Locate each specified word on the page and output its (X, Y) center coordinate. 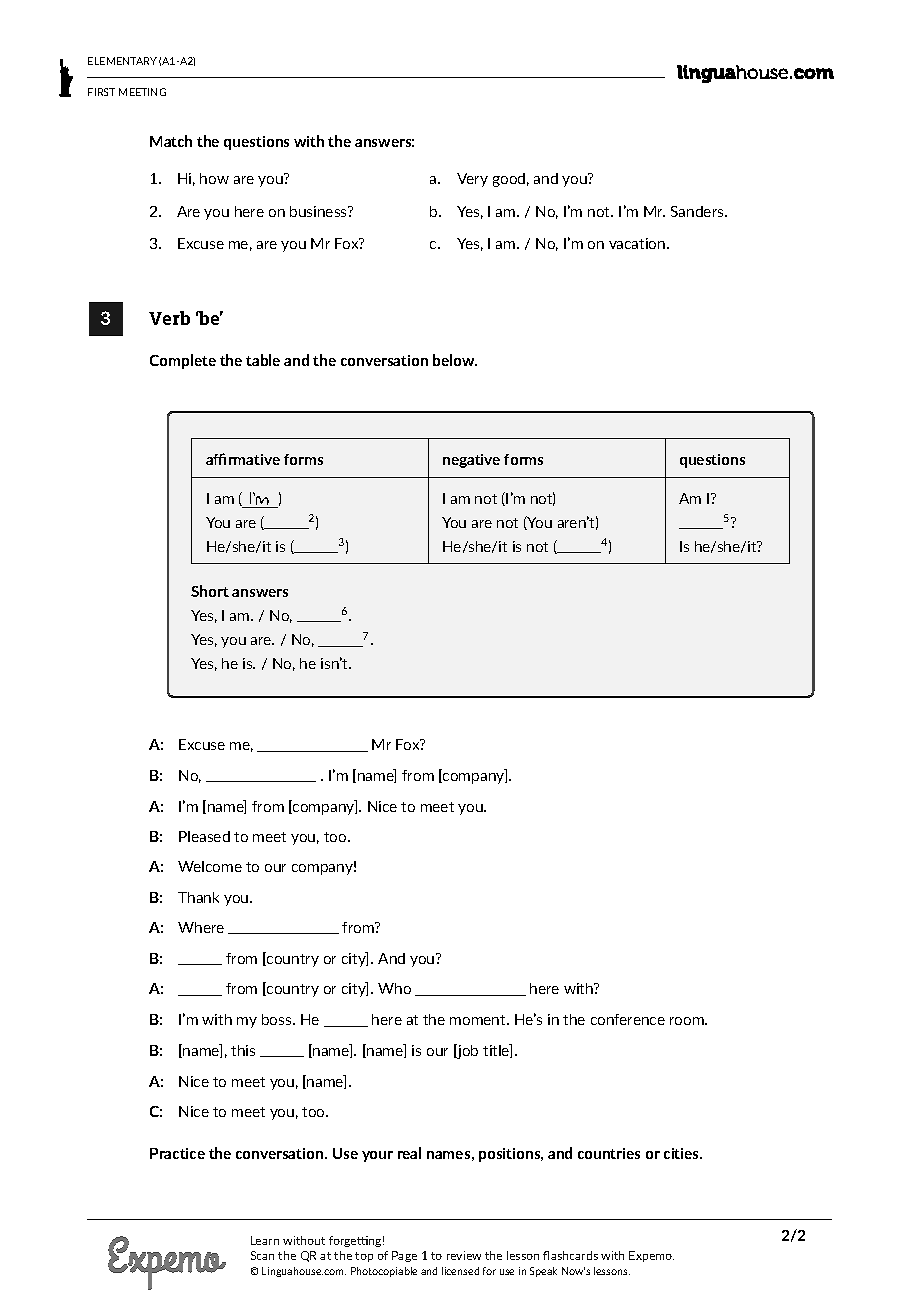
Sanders (698, 211)
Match (171, 141)
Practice (177, 1153)
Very (472, 180)
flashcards (570, 1255)
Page (404, 1256)
